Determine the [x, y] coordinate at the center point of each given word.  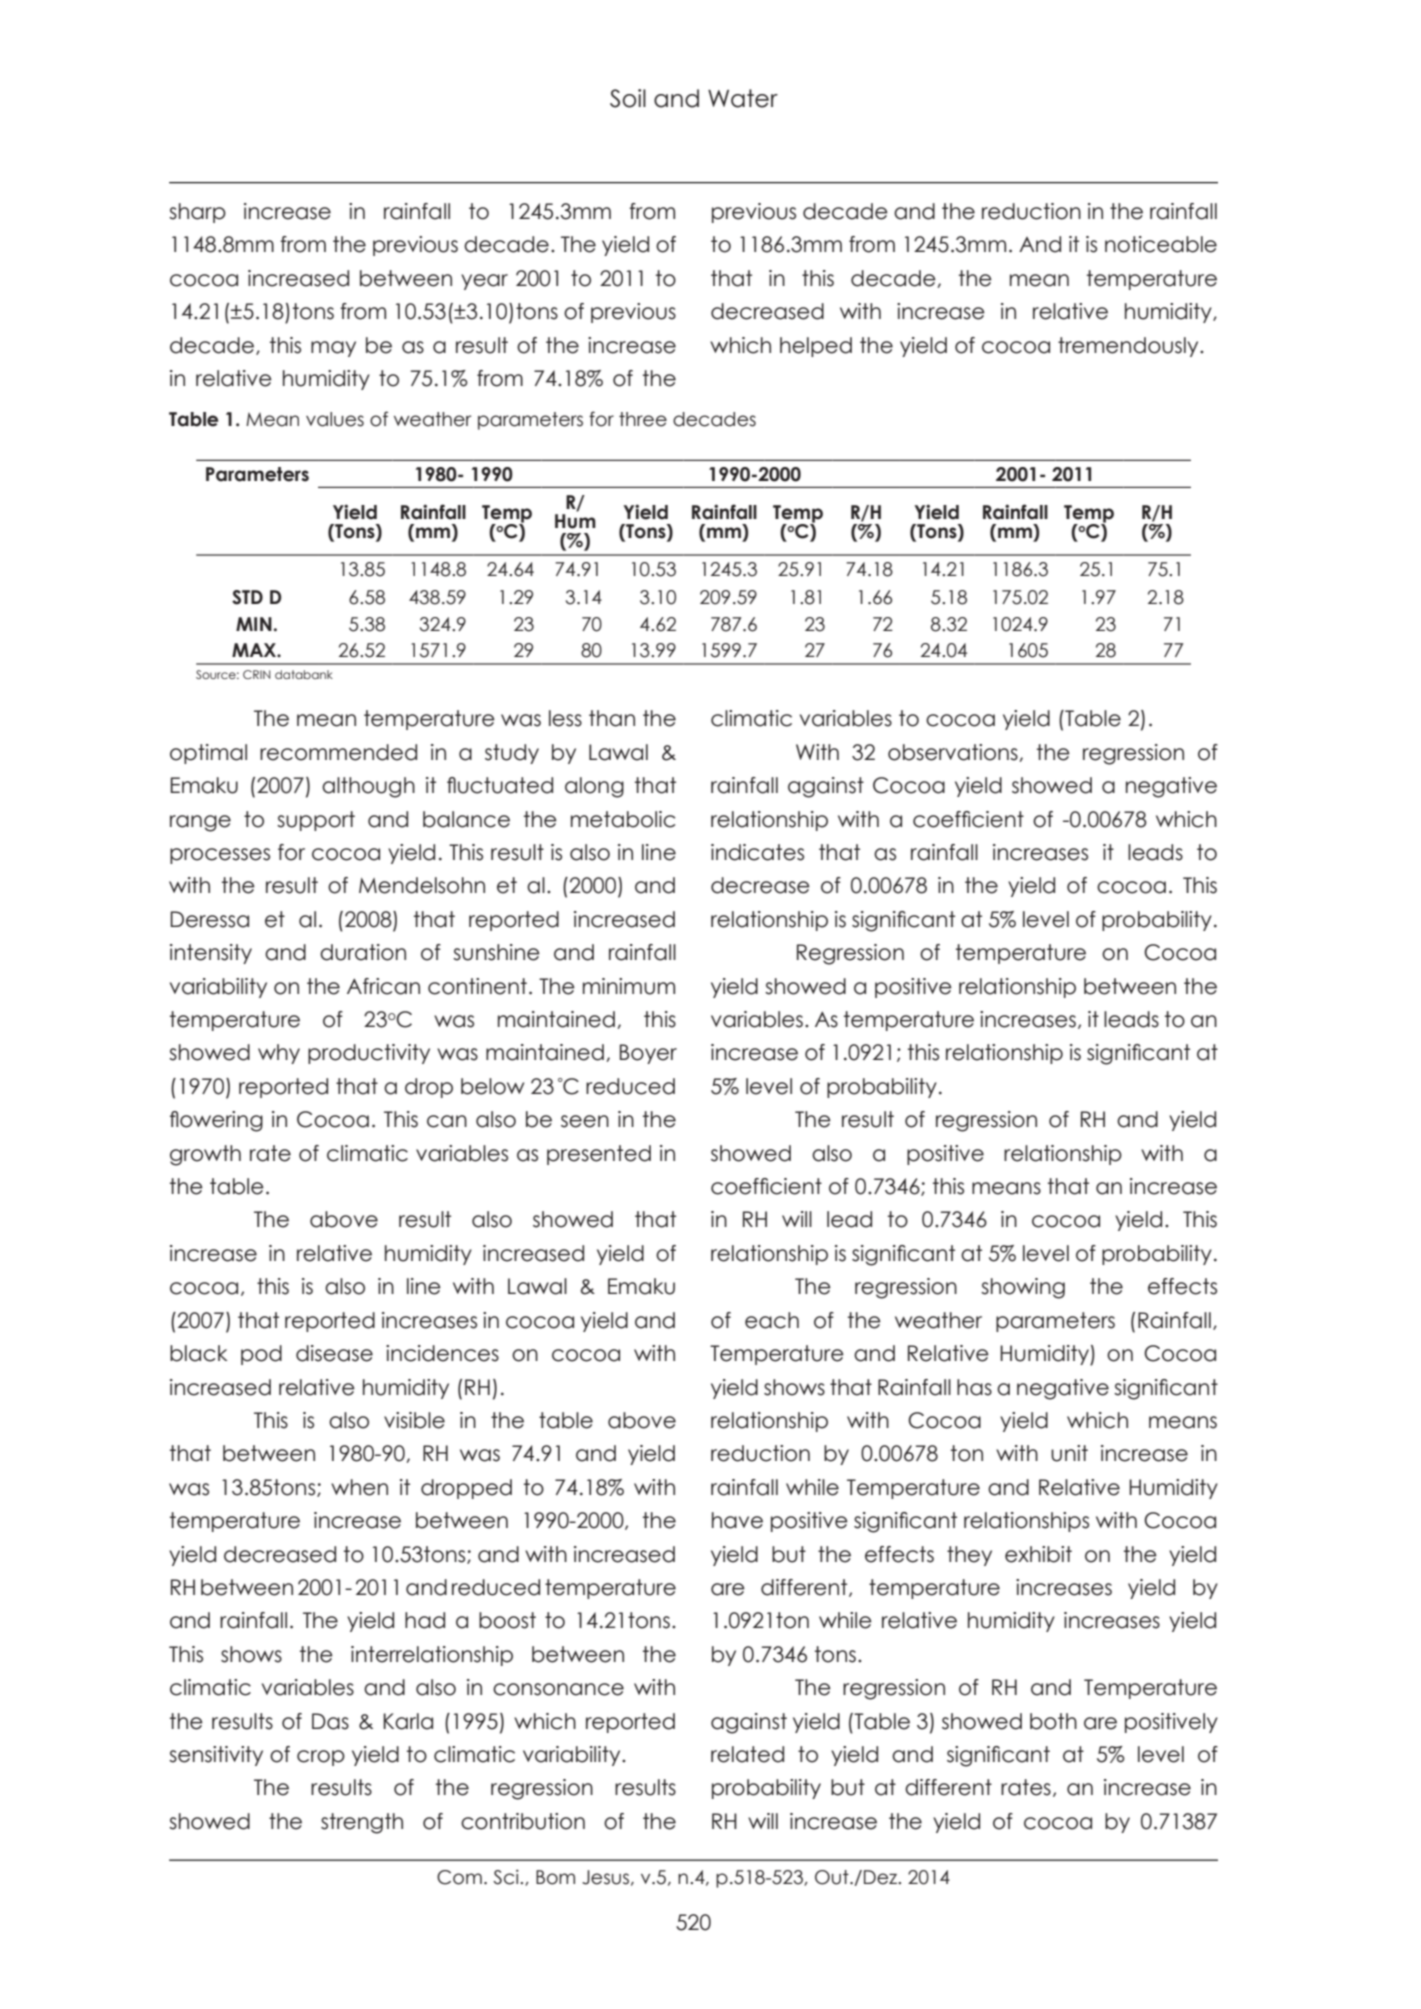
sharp [197, 213]
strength [362, 1823]
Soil [628, 98]
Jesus [605, 1877]
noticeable [1161, 244]
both [1053, 1721]
